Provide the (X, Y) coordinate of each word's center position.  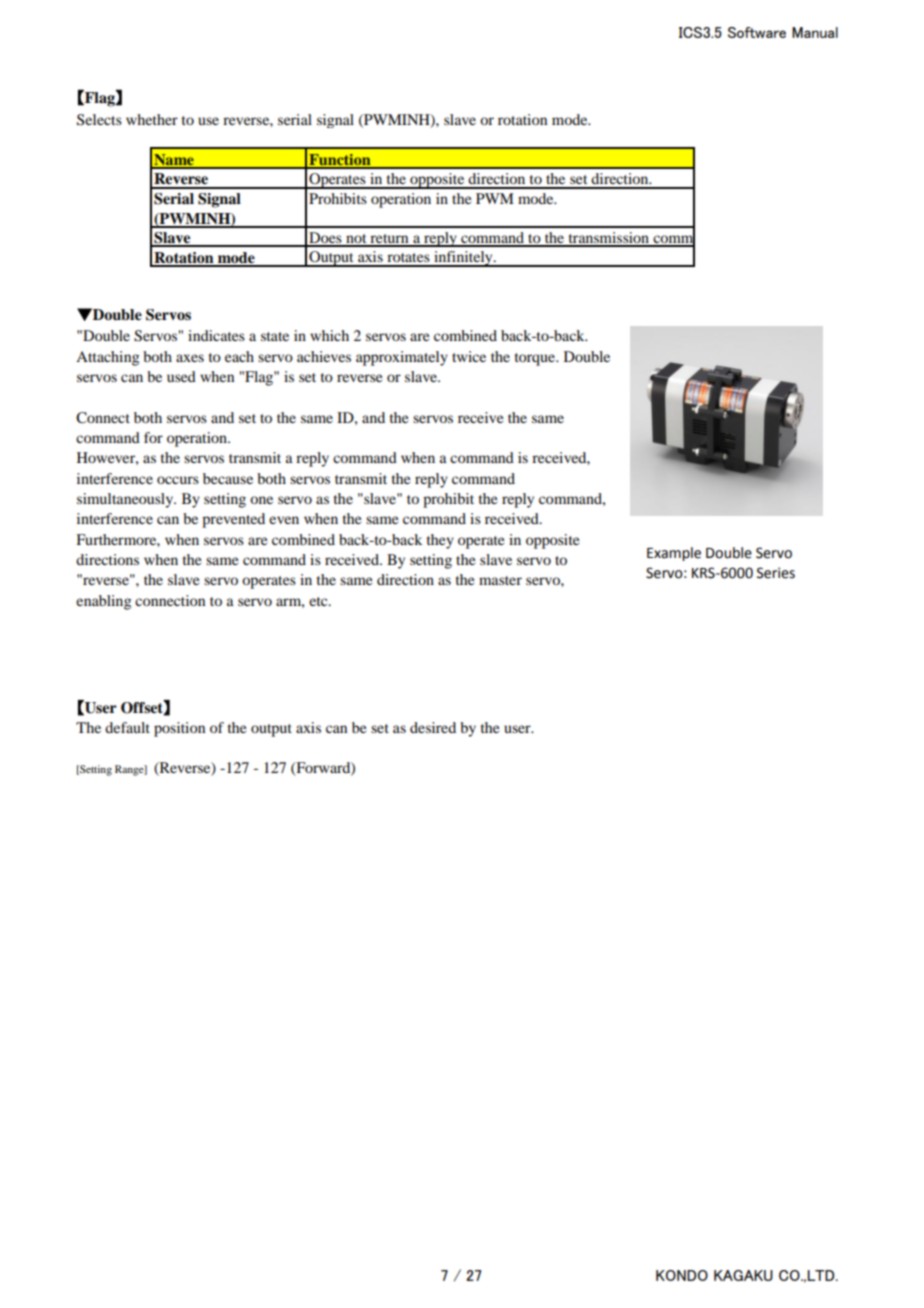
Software (757, 32)
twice (469, 356)
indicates (216, 335)
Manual (815, 32)
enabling (103, 602)
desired (433, 727)
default (127, 727)
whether (152, 119)
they (440, 541)
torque (536, 359)
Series (776, 573)
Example (674, 554)
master (500, 580)
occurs (178, 480)
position (179, 729)
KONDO (682, 1275)
